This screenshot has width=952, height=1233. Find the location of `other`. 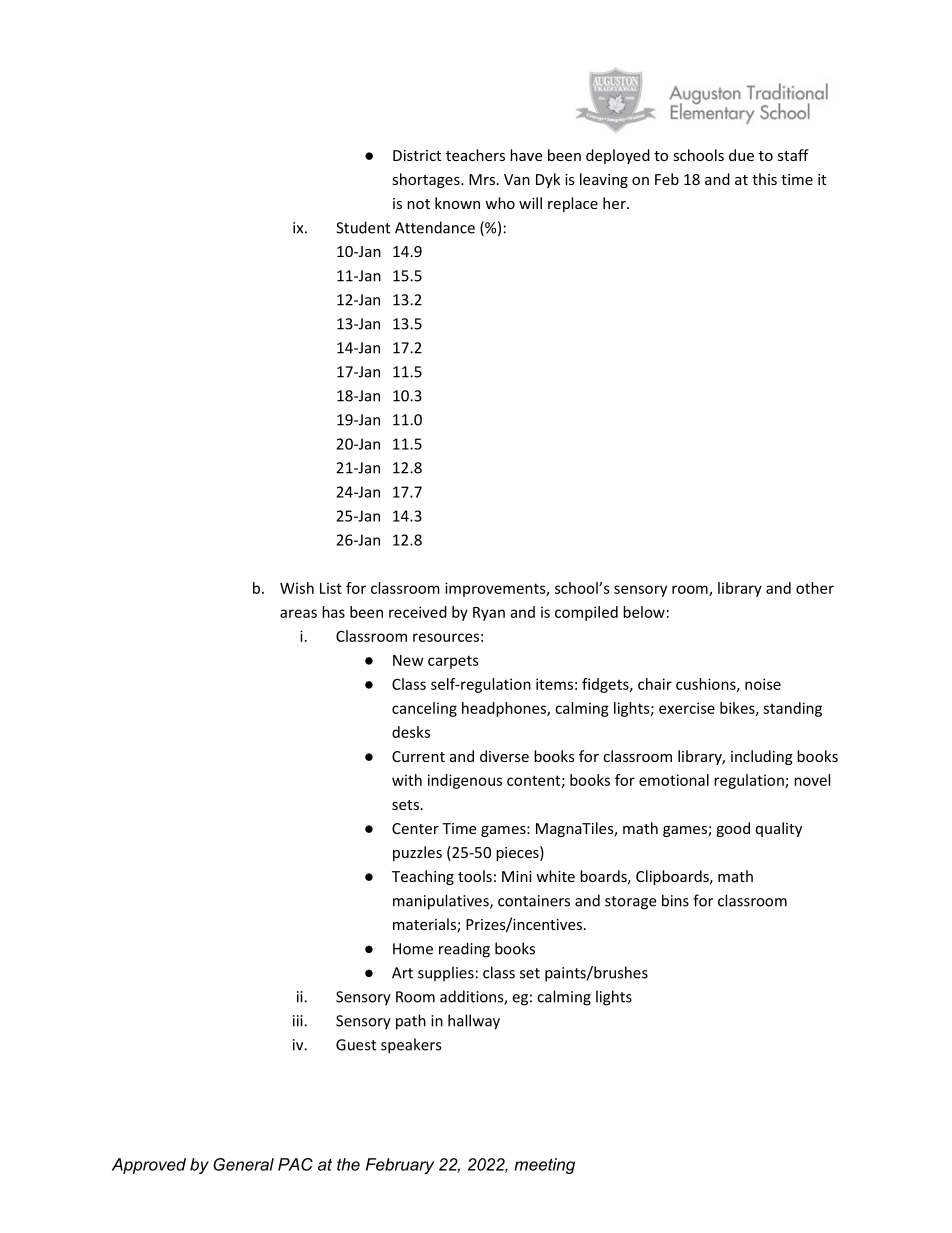

other is located at coordinates (815, 588).
